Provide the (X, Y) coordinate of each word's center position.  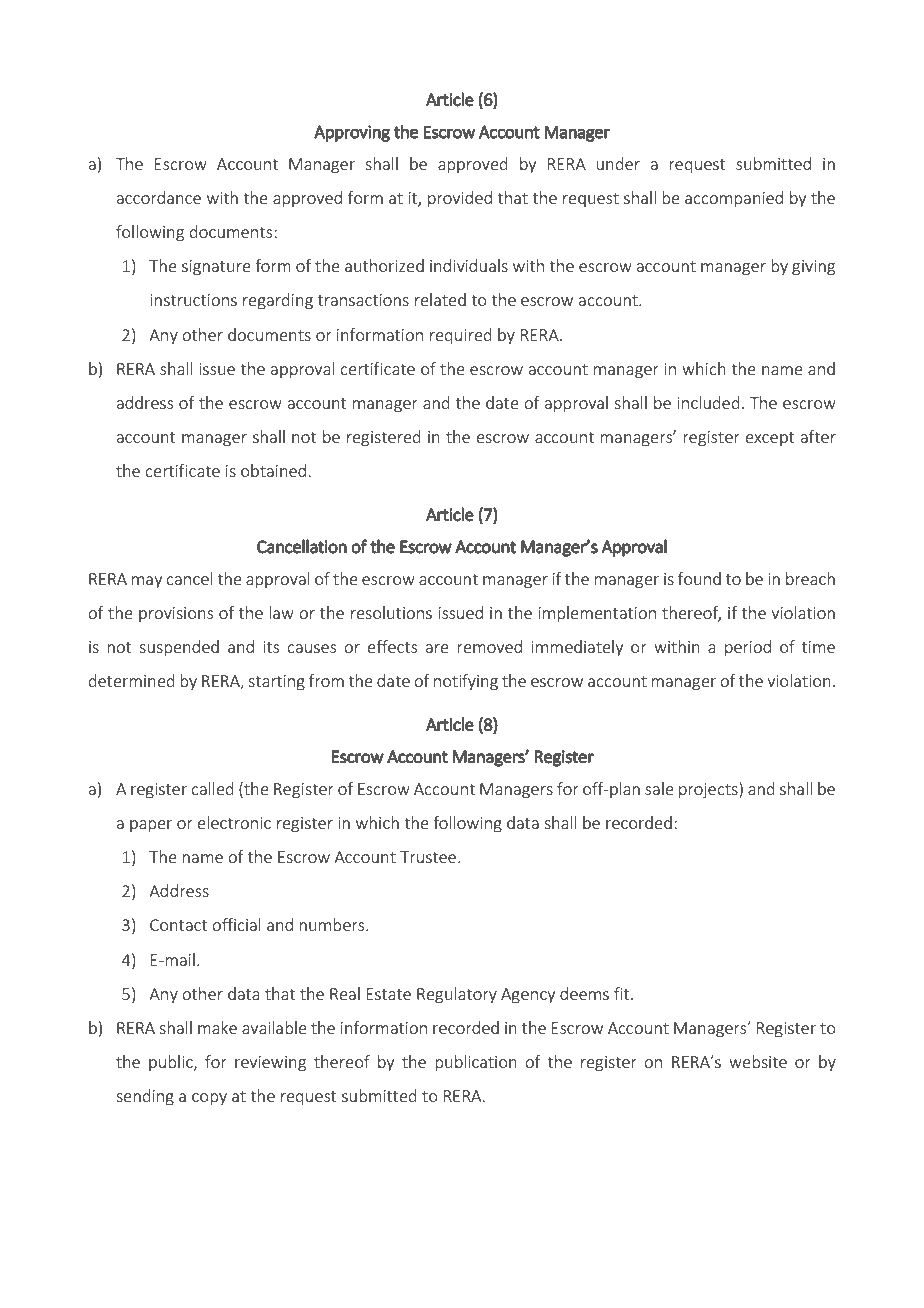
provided (460, 199)
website (758, 1061)
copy (209, 1099)
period (748, 648)
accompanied (734, 199)
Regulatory (457, 995)
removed (489, 646)
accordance (159, 197)
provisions (176, 614)
